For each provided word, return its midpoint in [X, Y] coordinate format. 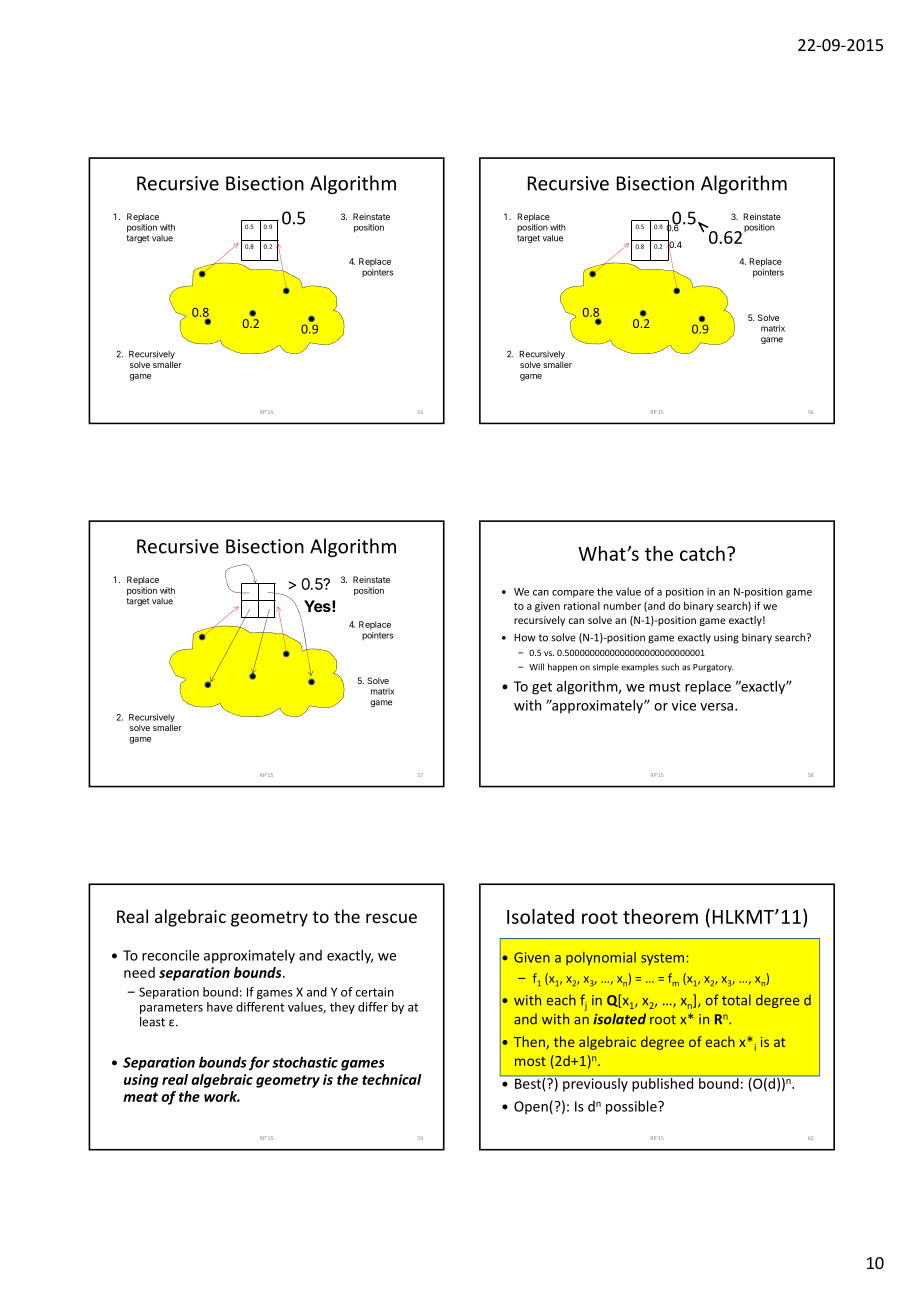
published [663, 1085]
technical [392, 1079]
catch [702, 553]
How [525, 637]
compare [573, 594]
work [222, 1096]
